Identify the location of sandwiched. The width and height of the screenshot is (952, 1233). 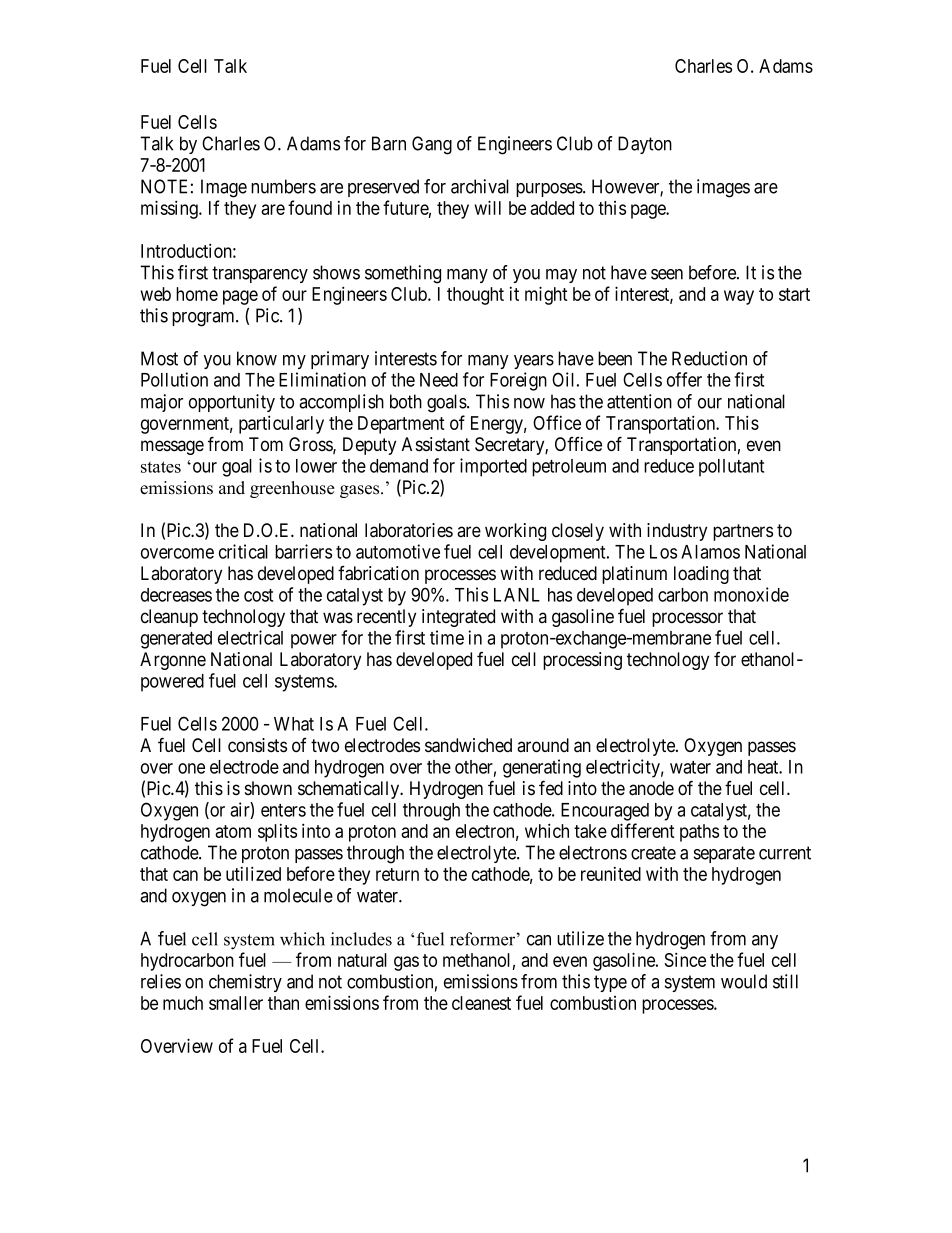
(468, 745).
